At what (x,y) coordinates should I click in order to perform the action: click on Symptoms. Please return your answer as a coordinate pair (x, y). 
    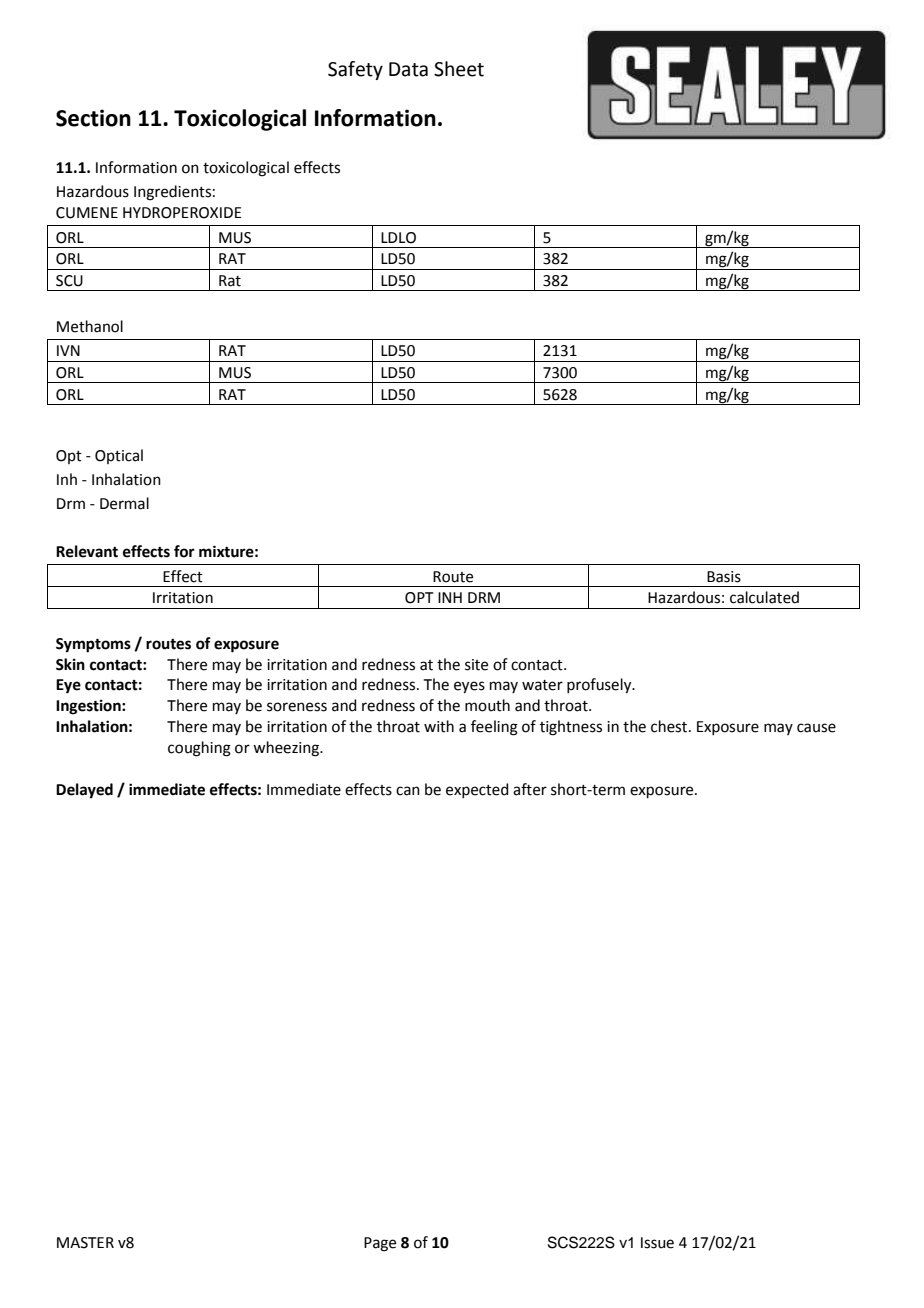
    Looking at the image, I should click on (93, 645).
